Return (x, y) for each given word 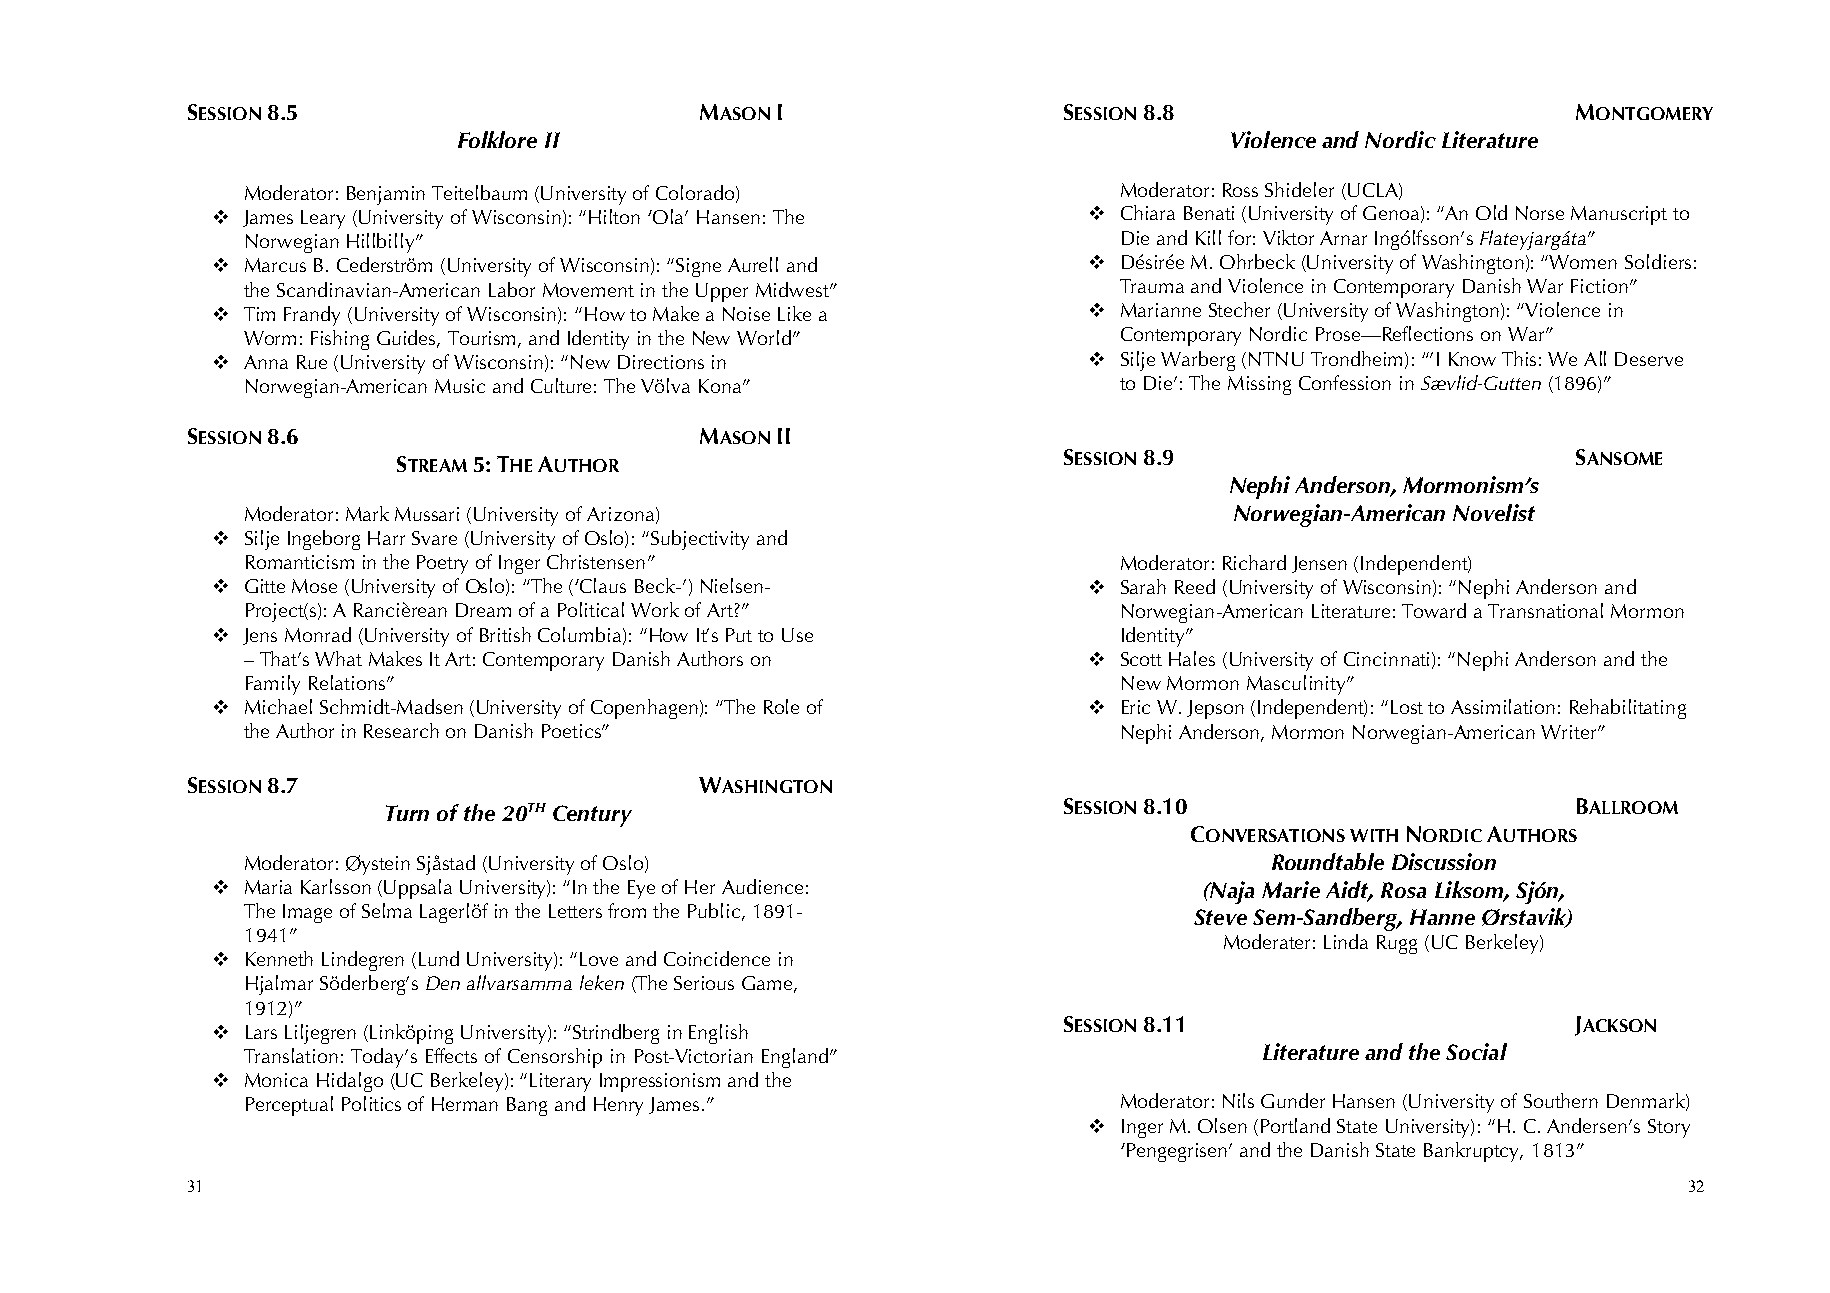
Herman (465, 1104)
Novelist (1494, 512)
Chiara (1148, 212)
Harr (386, 538)
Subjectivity (700, 540)
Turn (407, 813)
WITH (1374, 835)
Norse (1540, 213)
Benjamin (386, 195)
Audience (762, 886)
